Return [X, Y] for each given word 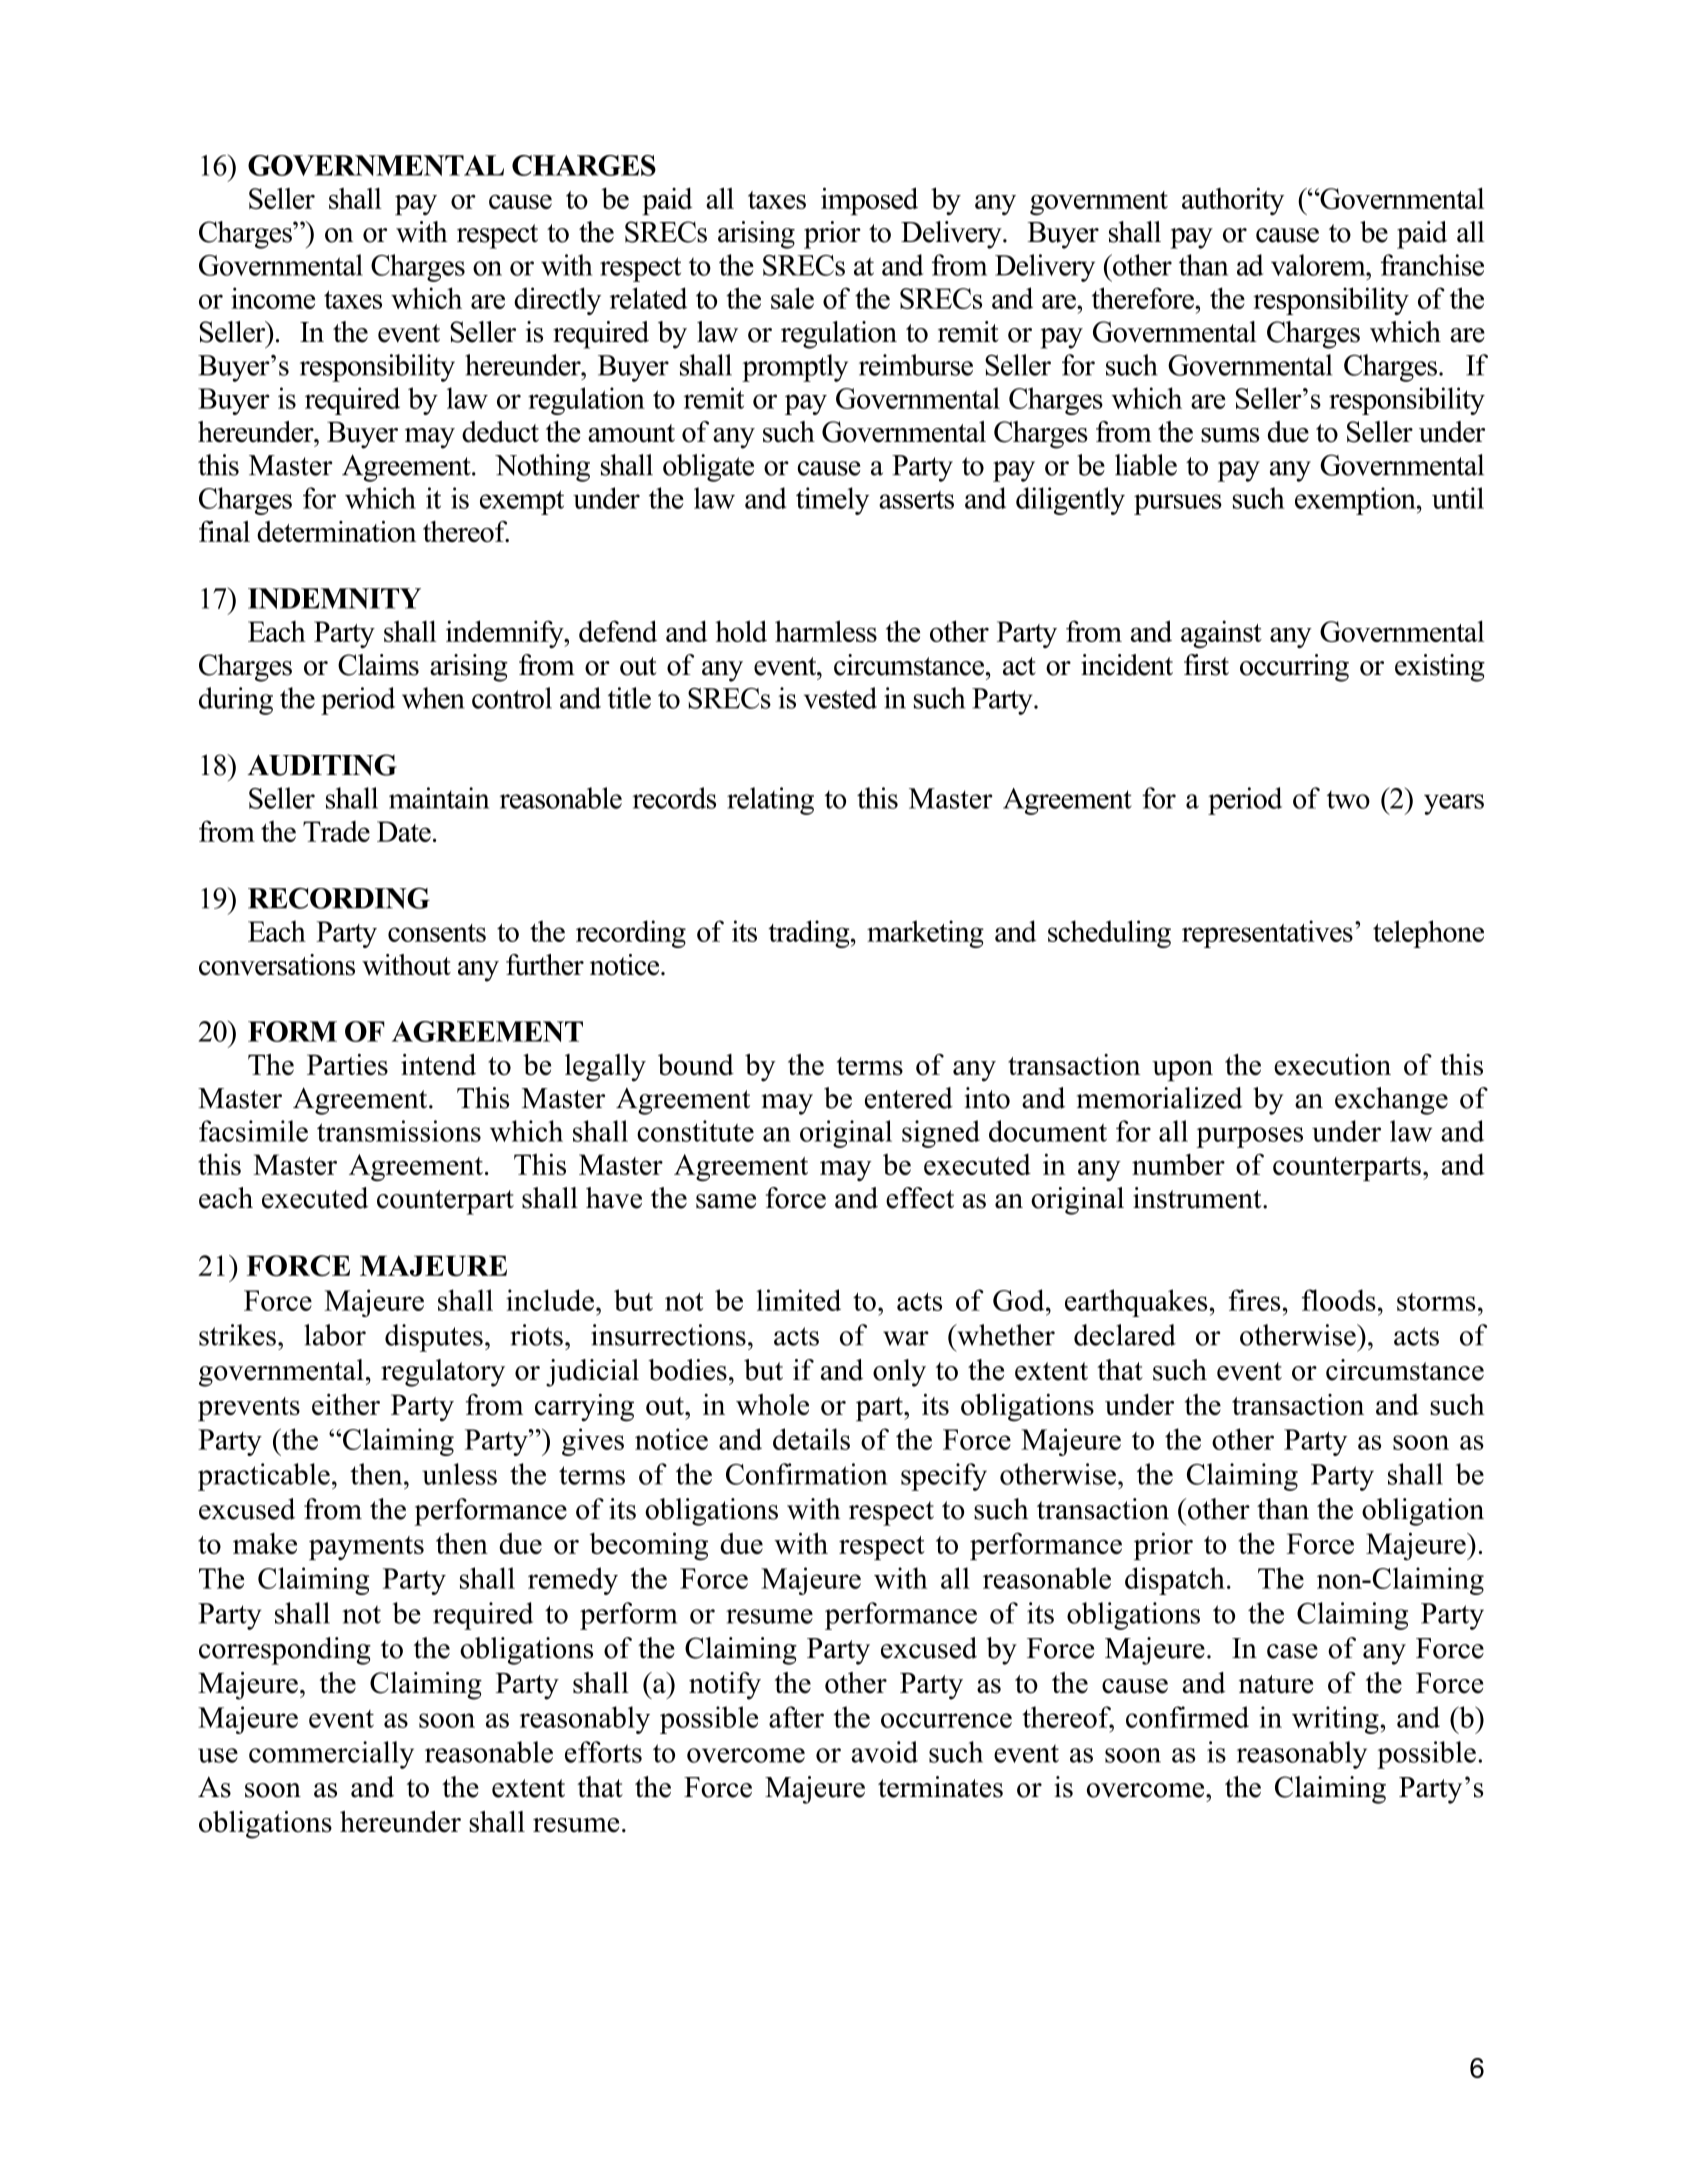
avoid [885, 1752]
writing [1336, 1720]
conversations [277, 965]
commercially [331, 1755]
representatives [1267, 934]
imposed [869, 201]
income [273, 298]
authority [1233, 201]
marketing [925, 934]
